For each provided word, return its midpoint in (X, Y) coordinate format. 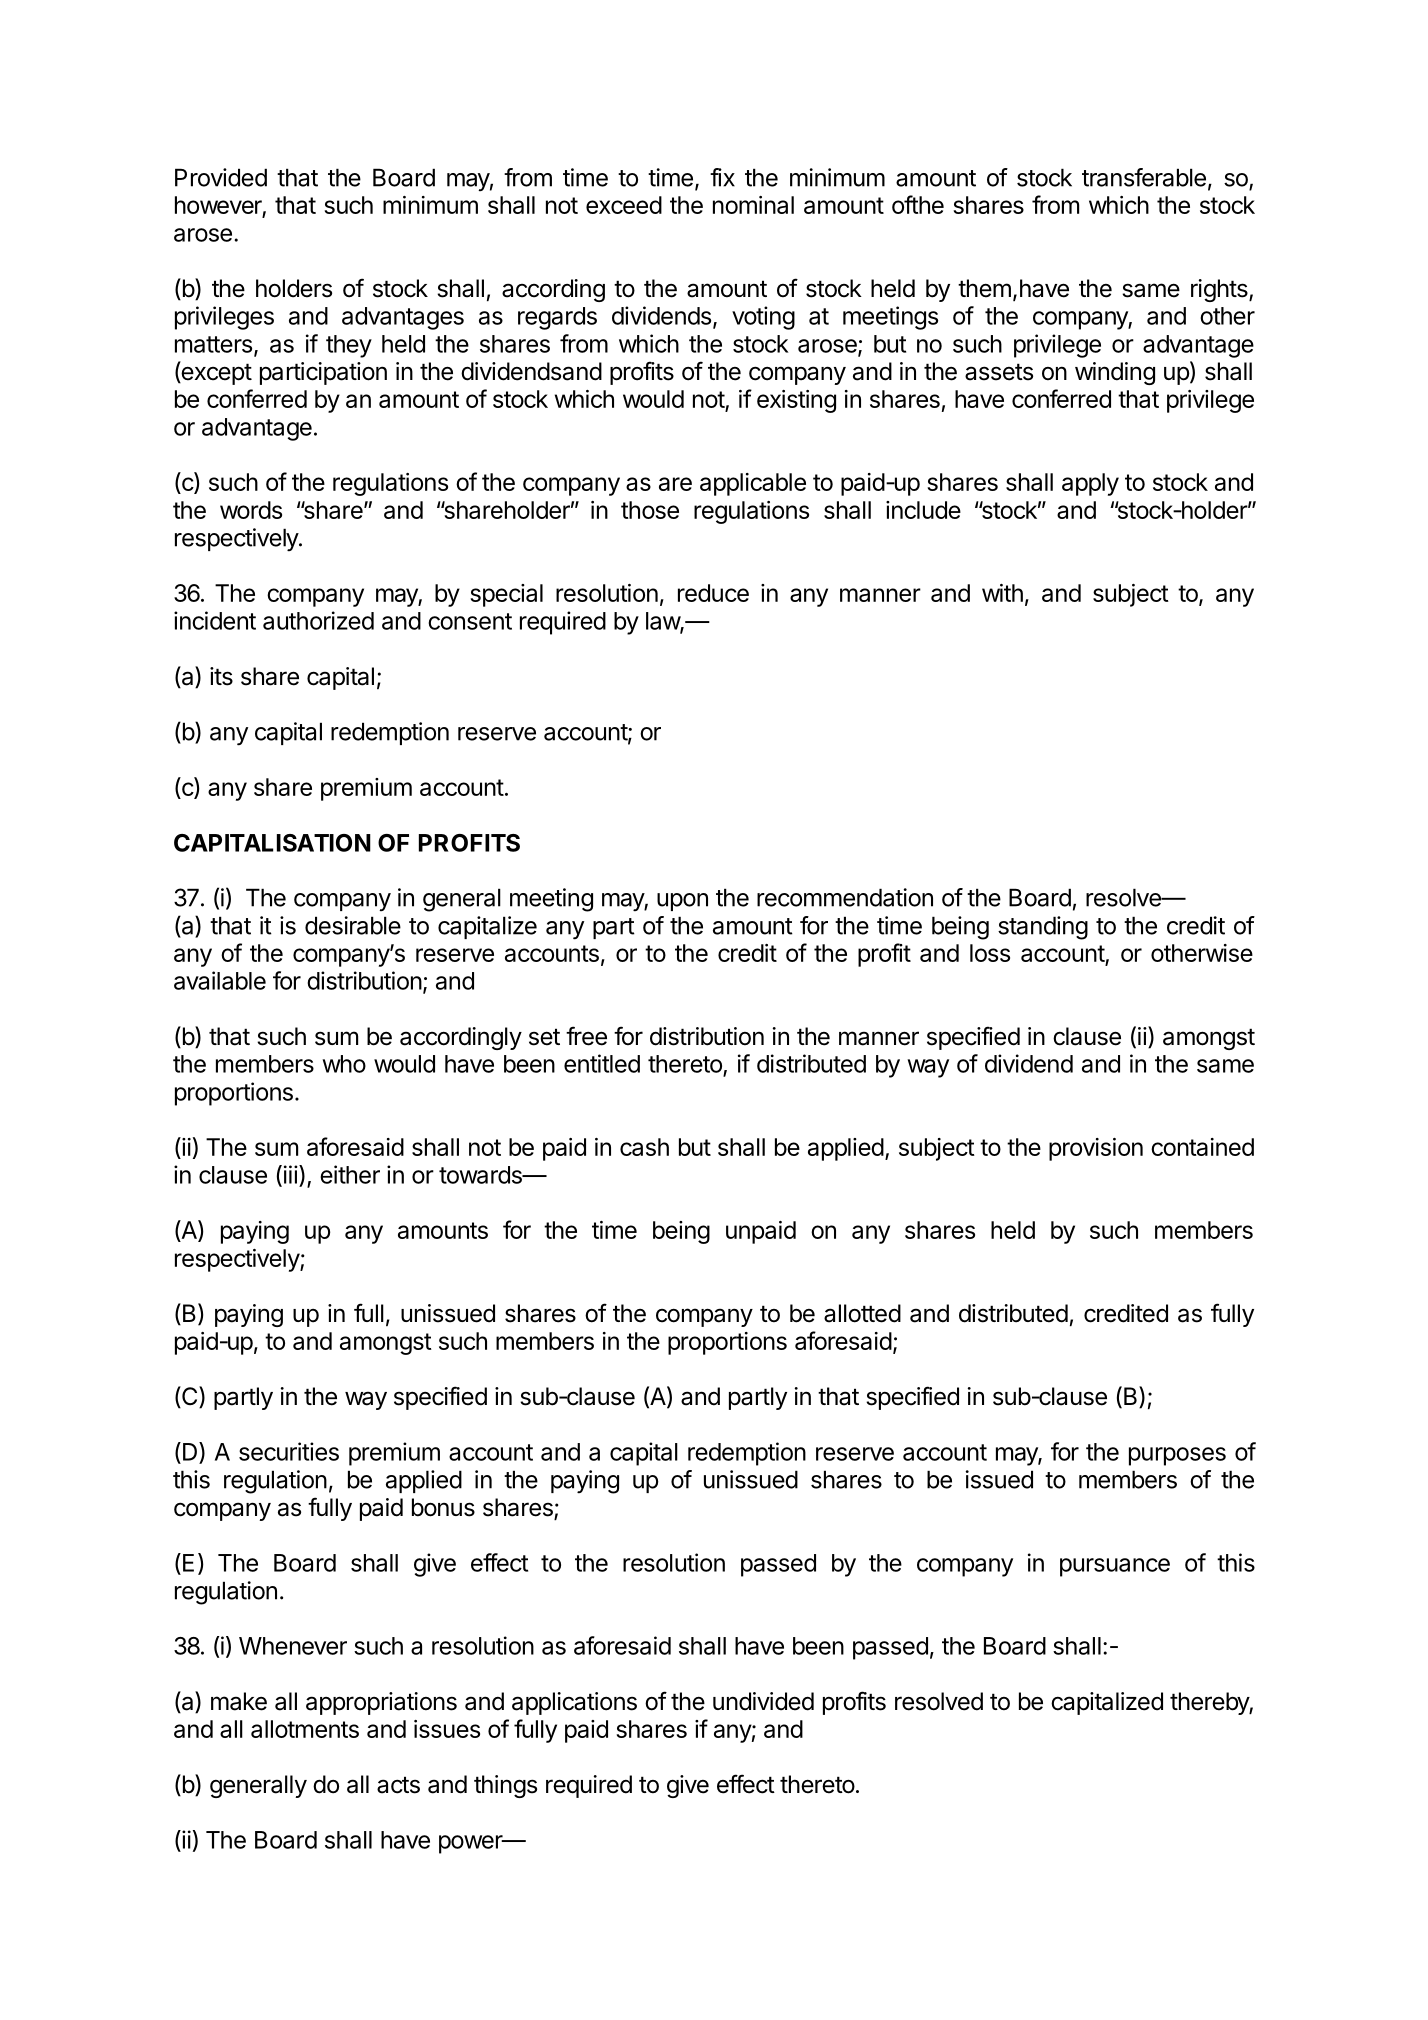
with (1002, 593)
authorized (318, 620)
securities (289, 1451)
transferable (1144, 177)
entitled (602, 1063)
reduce (713, 593)
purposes (1177, 1456)
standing (1043, 928)
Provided (221, 177)
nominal (753, 205)
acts (398, 1785)
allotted (862, 1313)
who (344, 1064)
